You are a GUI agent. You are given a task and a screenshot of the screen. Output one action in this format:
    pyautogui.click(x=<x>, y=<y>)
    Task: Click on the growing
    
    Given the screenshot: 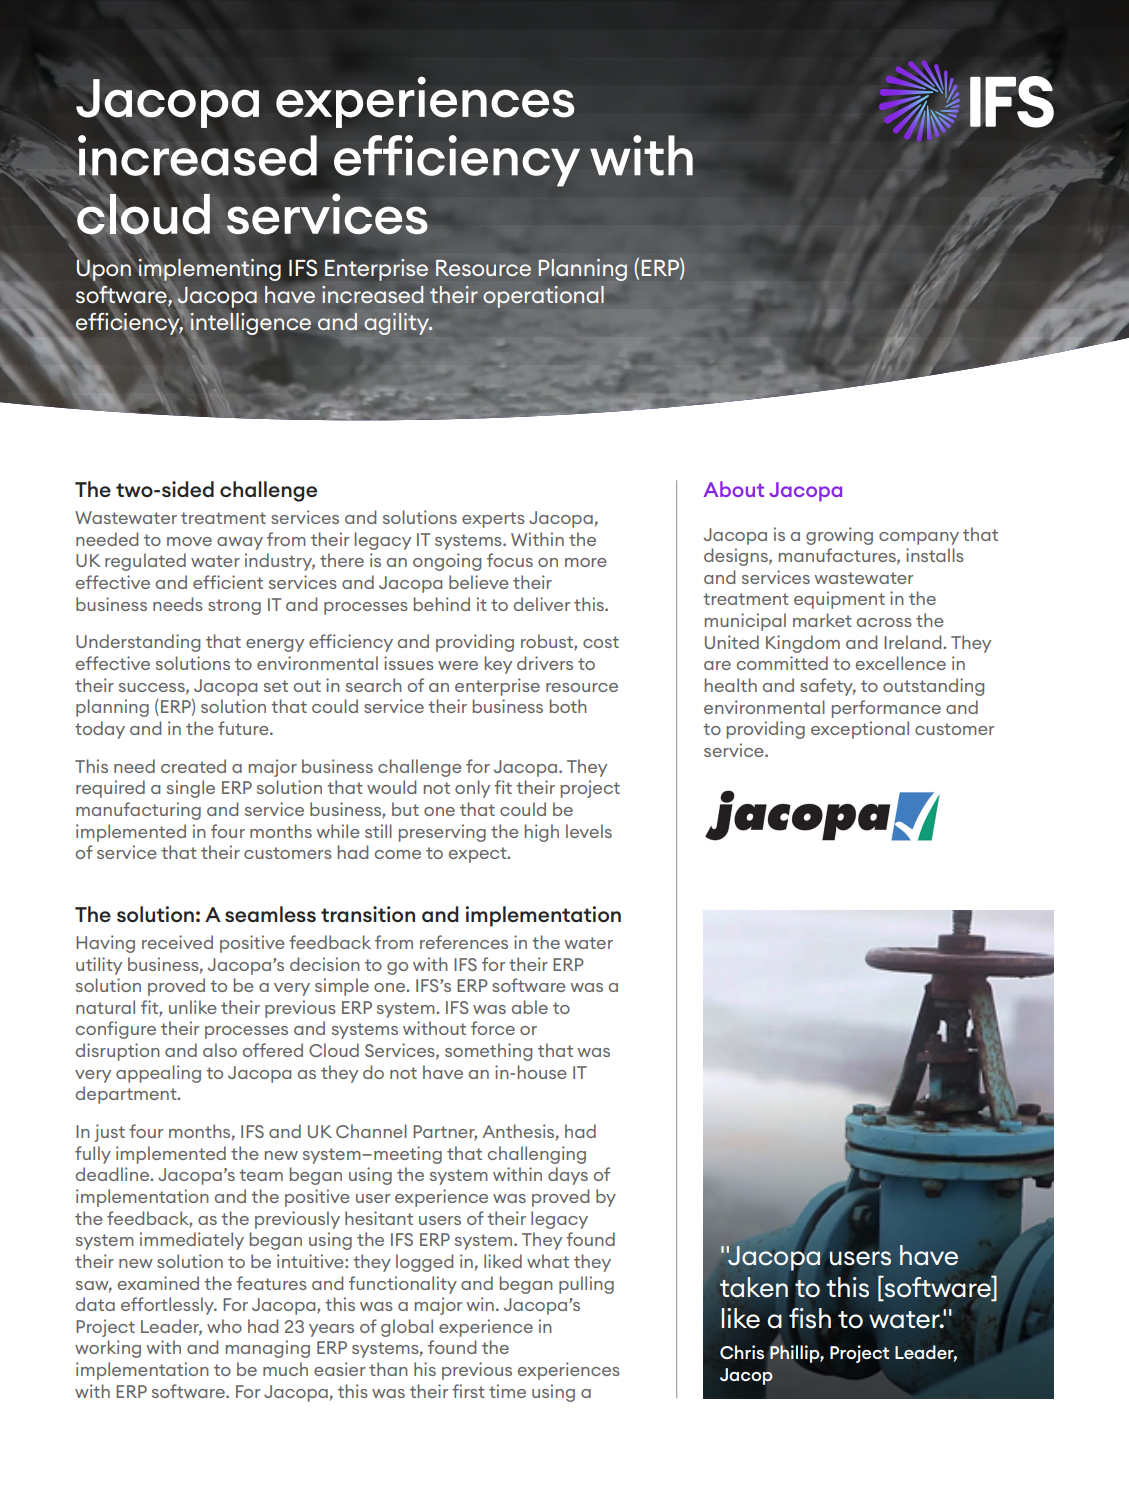 What is the action you would take?
    pyautogui.click(x=839, y=536)
